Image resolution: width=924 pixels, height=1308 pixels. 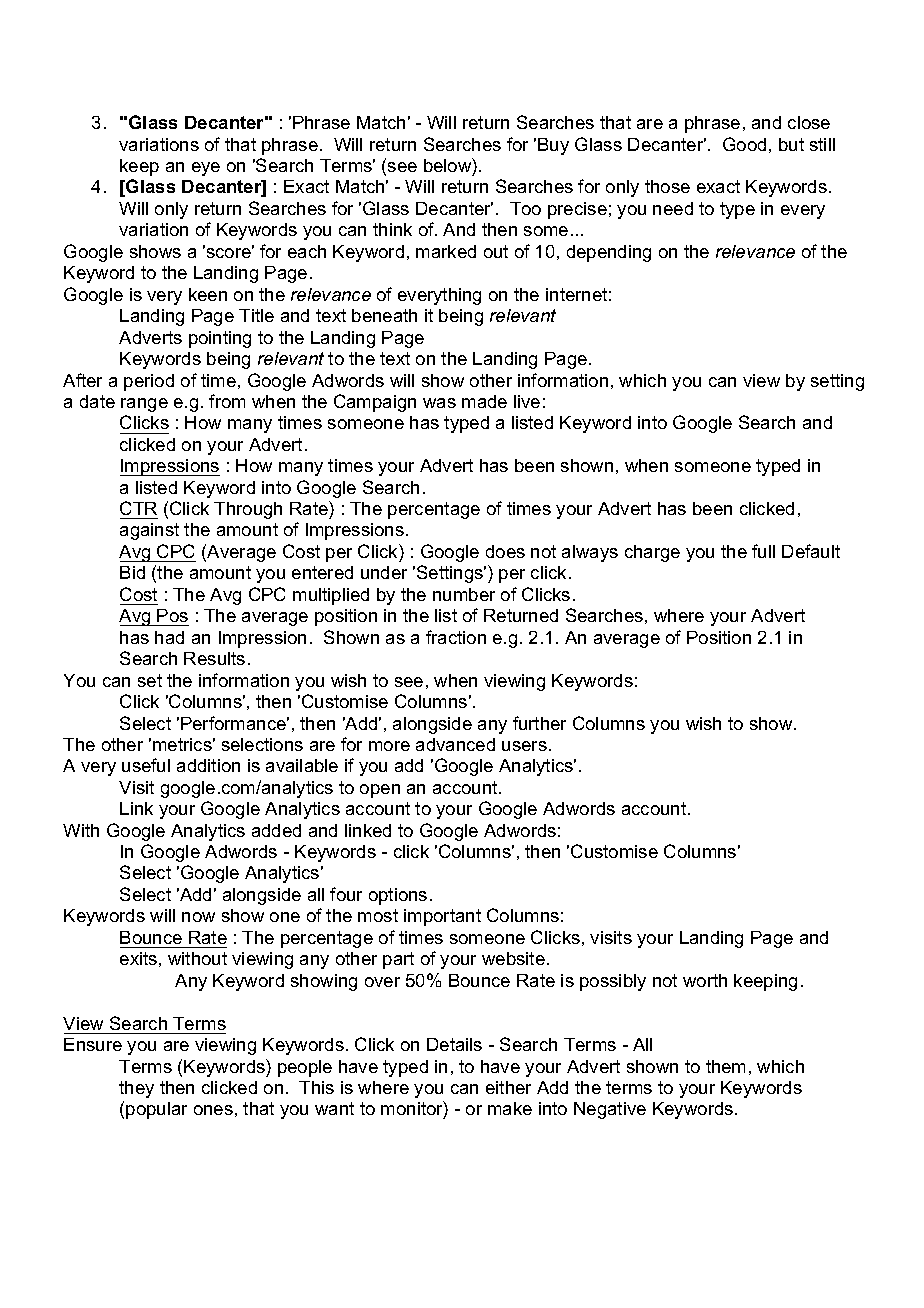 I want to click on eye, so click(x=206, y=169).
